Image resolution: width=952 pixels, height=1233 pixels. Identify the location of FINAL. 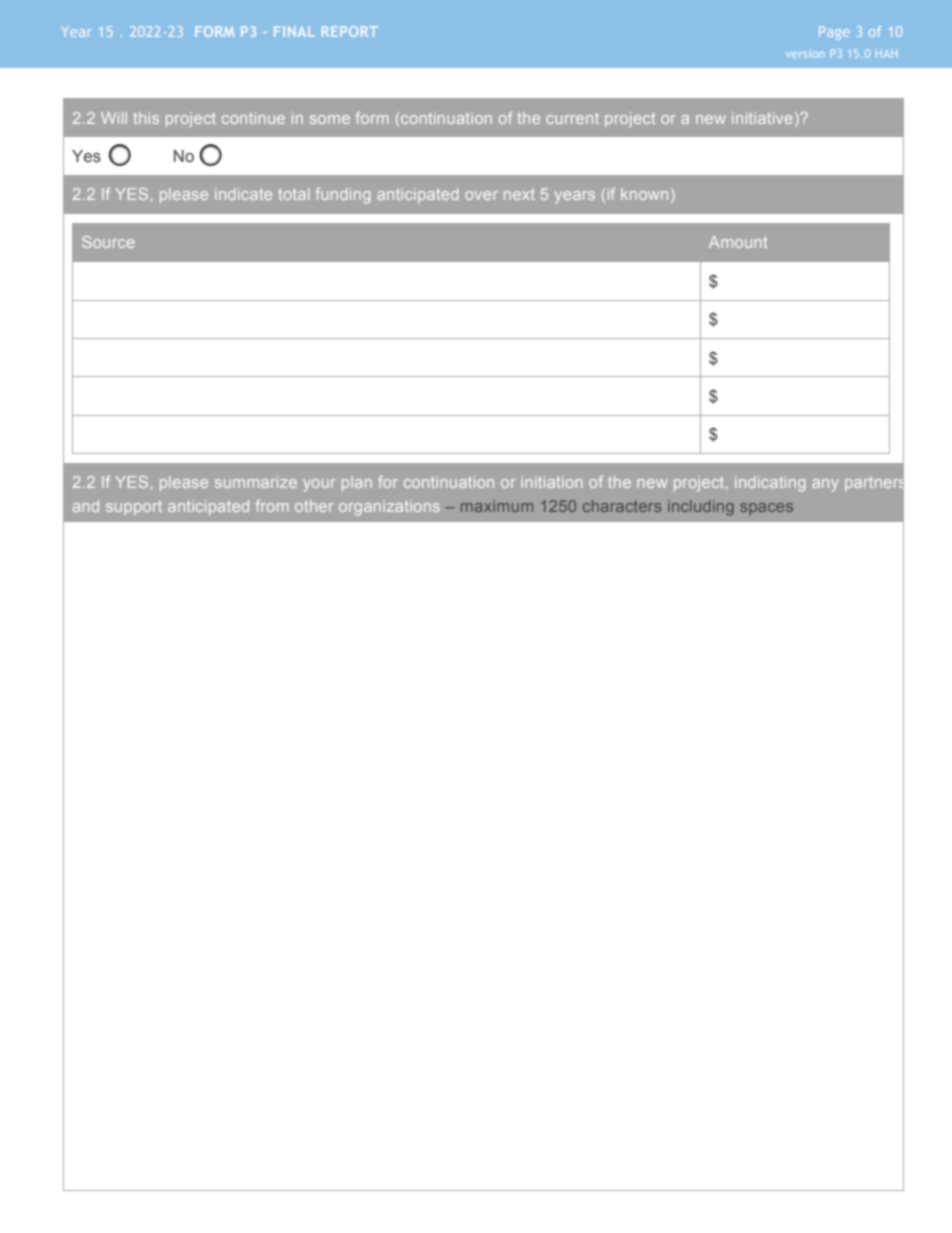
(294, 31).
